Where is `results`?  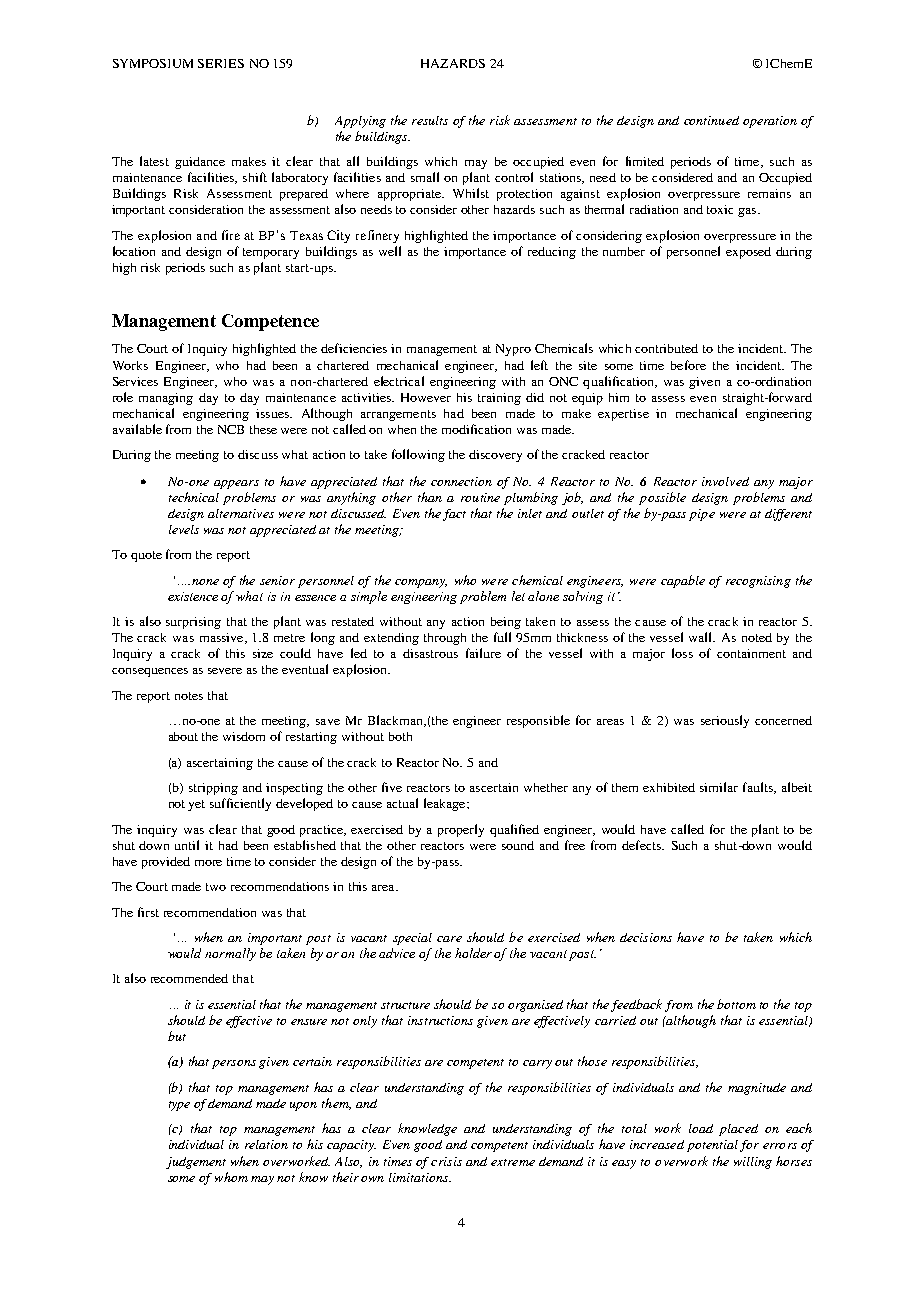 results is located at coordinates (430, 120).
